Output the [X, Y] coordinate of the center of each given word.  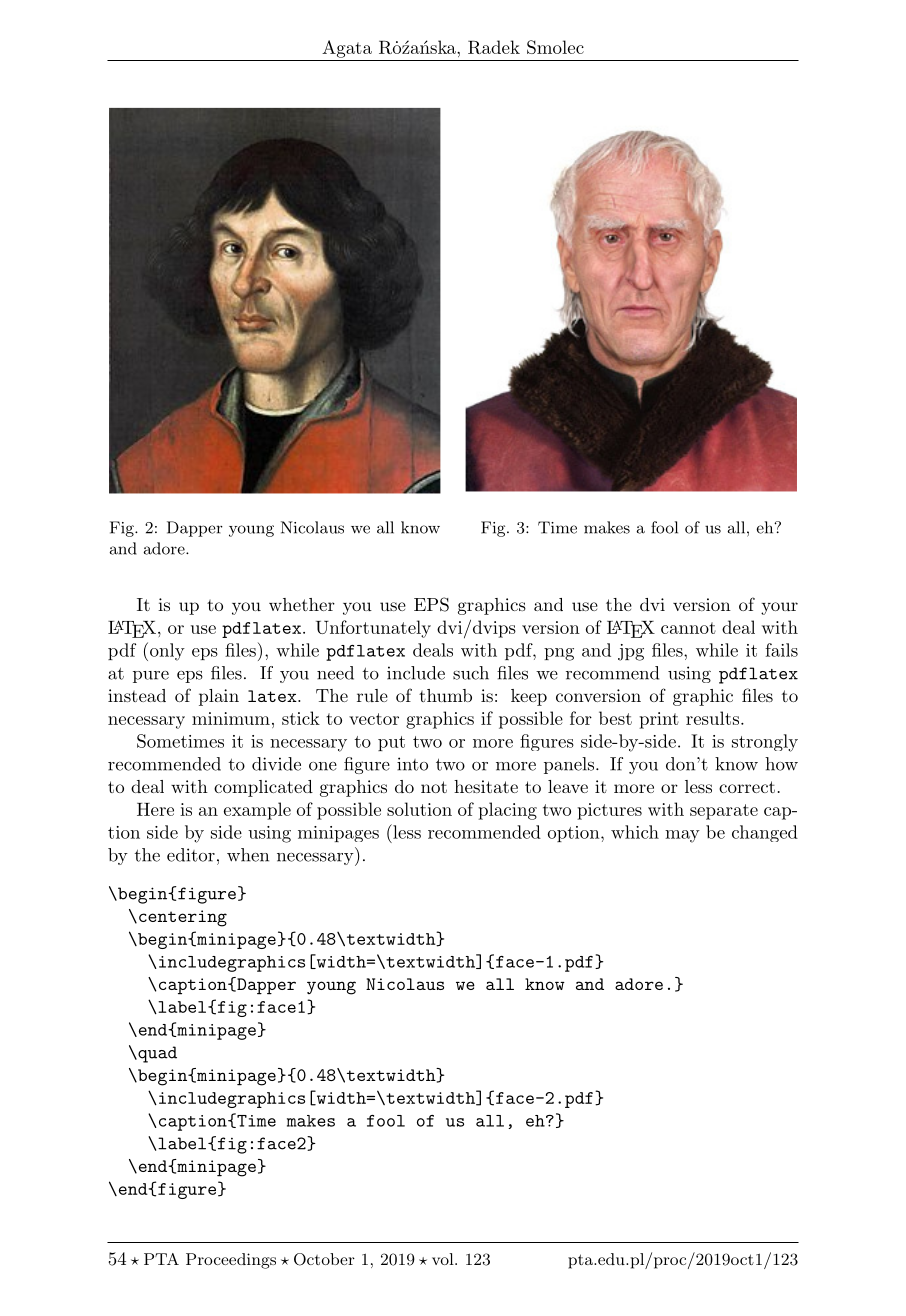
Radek [494, 47]
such [471, 673]
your [779, 608]
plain [219, 697]
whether [302, 604]
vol [444, 1259]
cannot [688, 628]
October [324, 1259]
